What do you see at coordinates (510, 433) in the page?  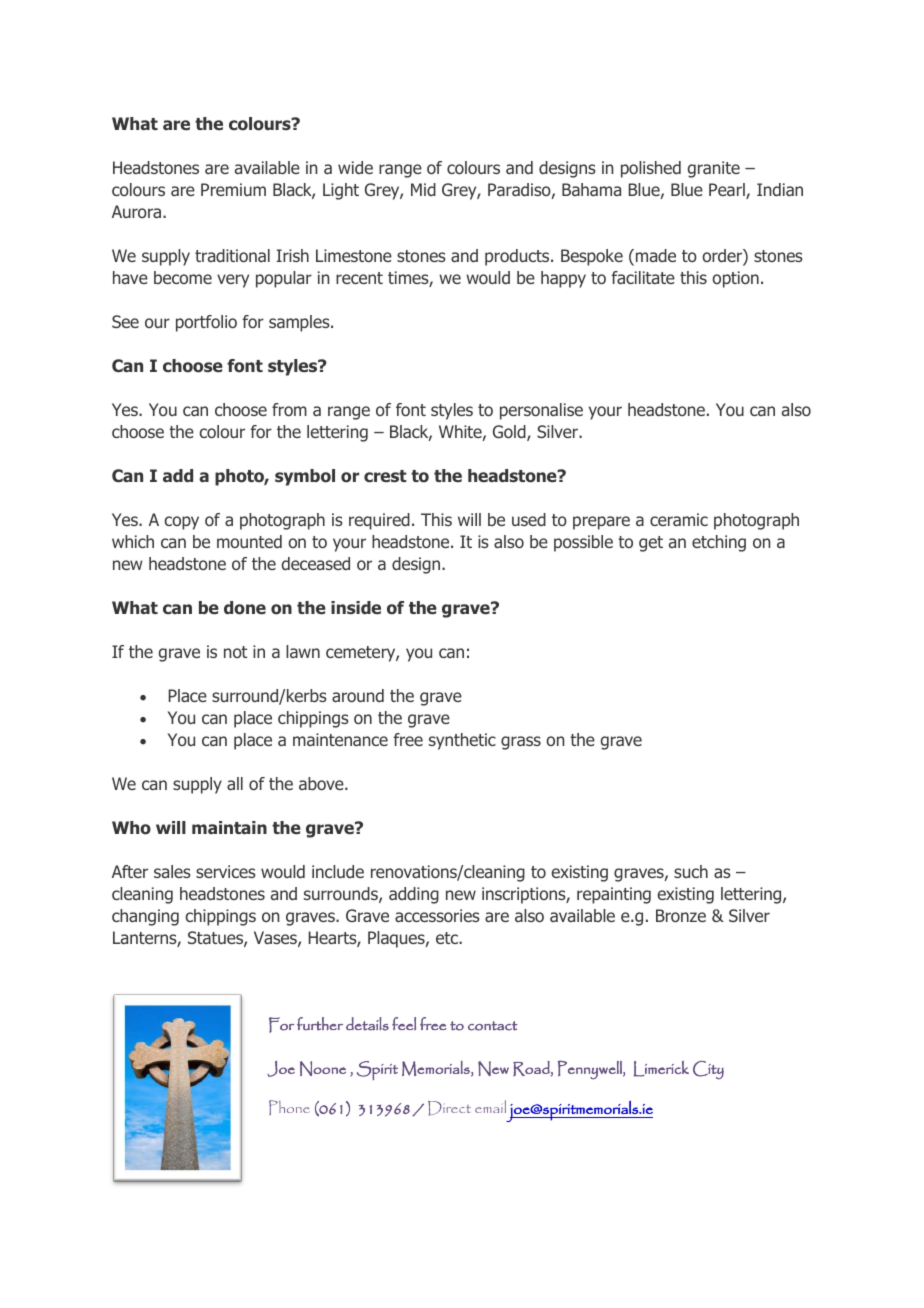 I see `Gold` at bounding box center [510, 433].
